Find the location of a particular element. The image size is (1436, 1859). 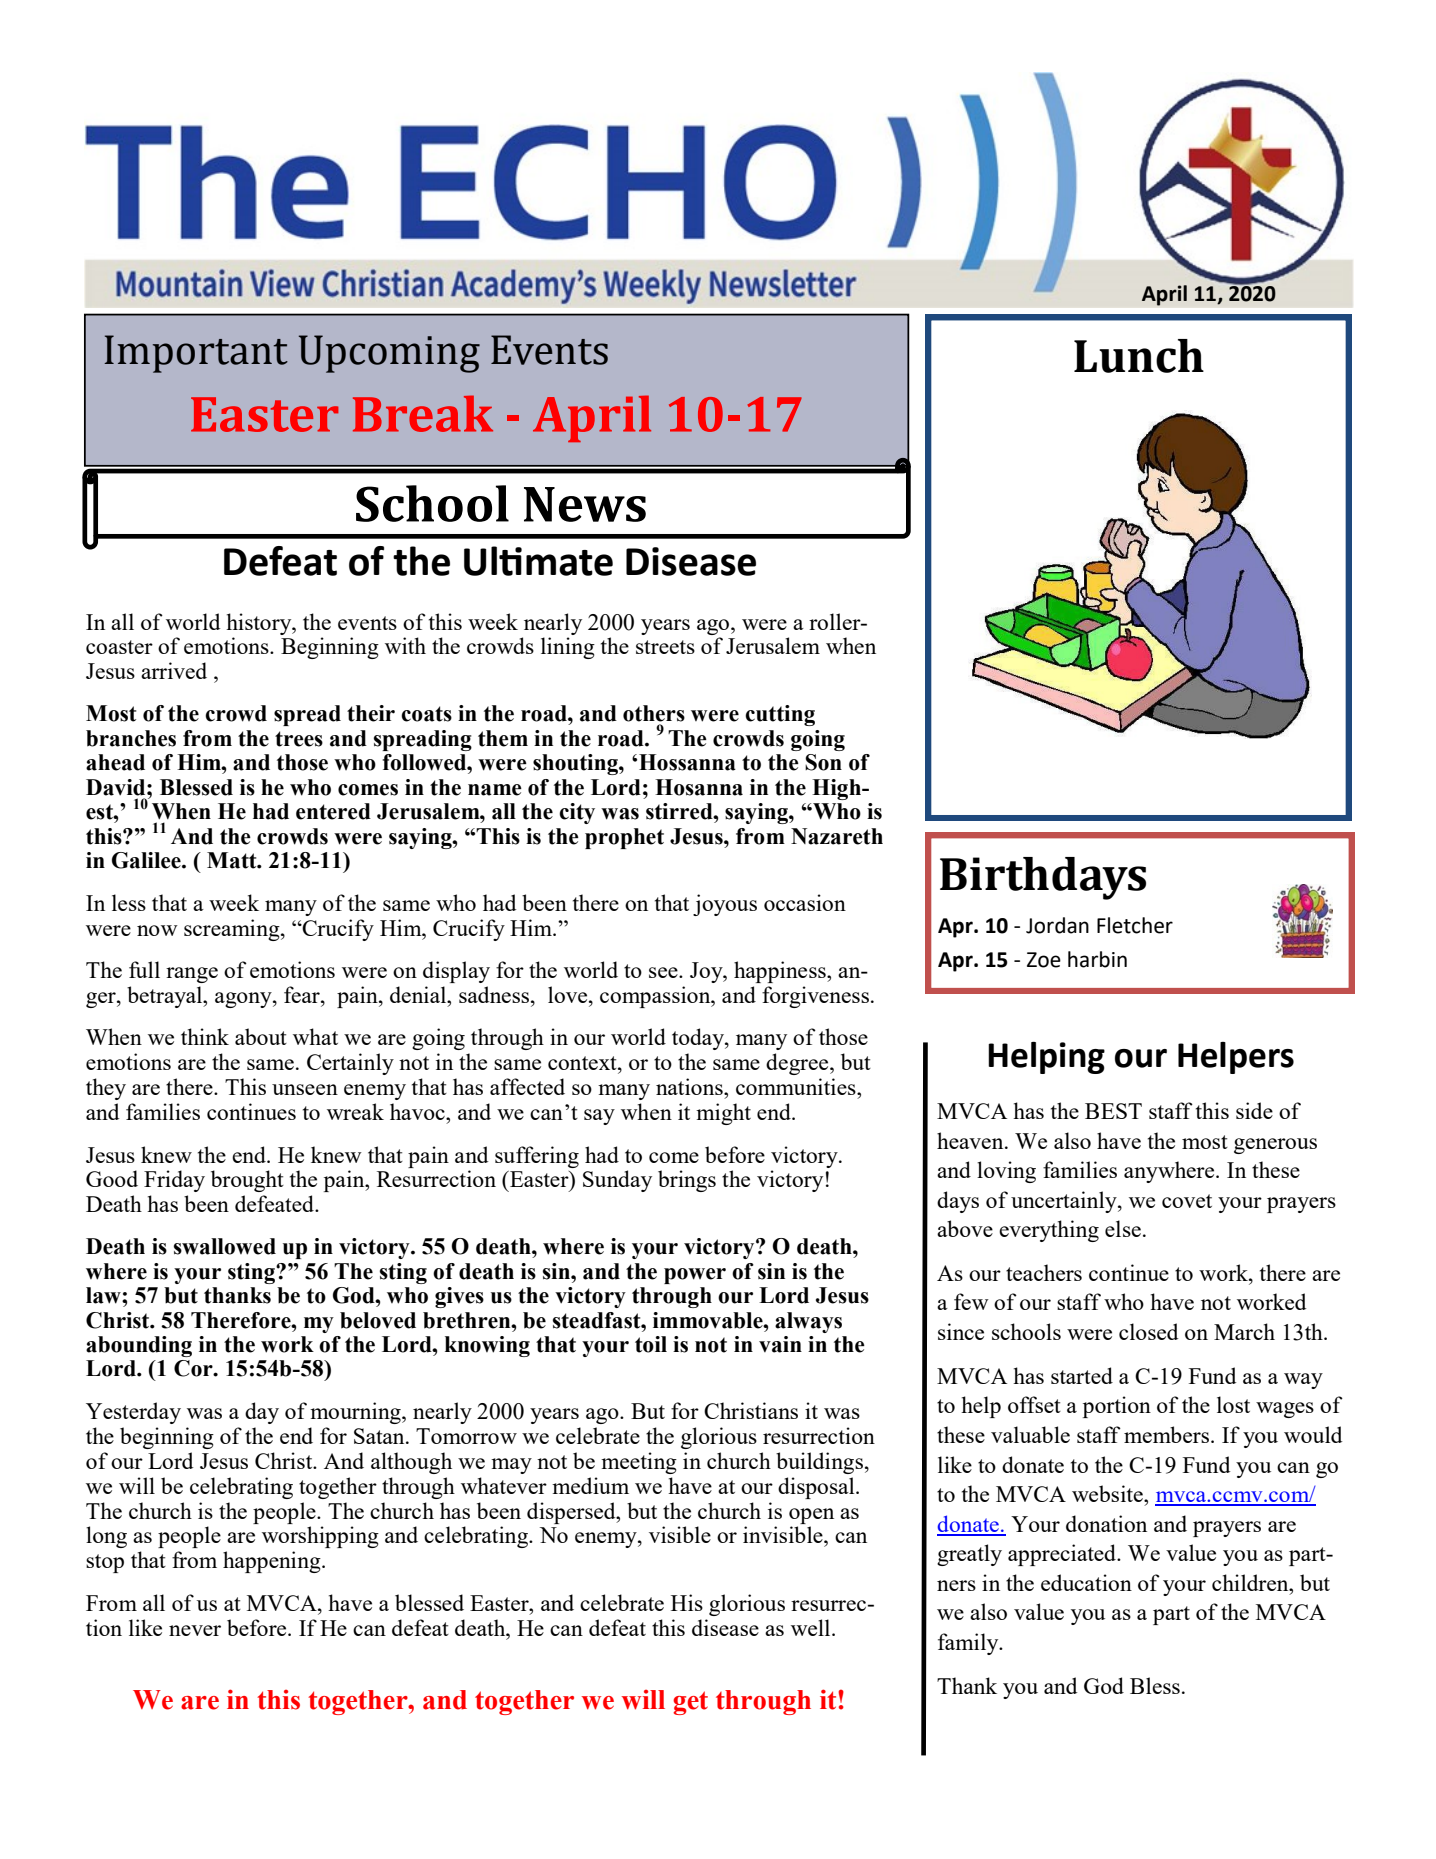

Important is located at coordinates (196, 354).
